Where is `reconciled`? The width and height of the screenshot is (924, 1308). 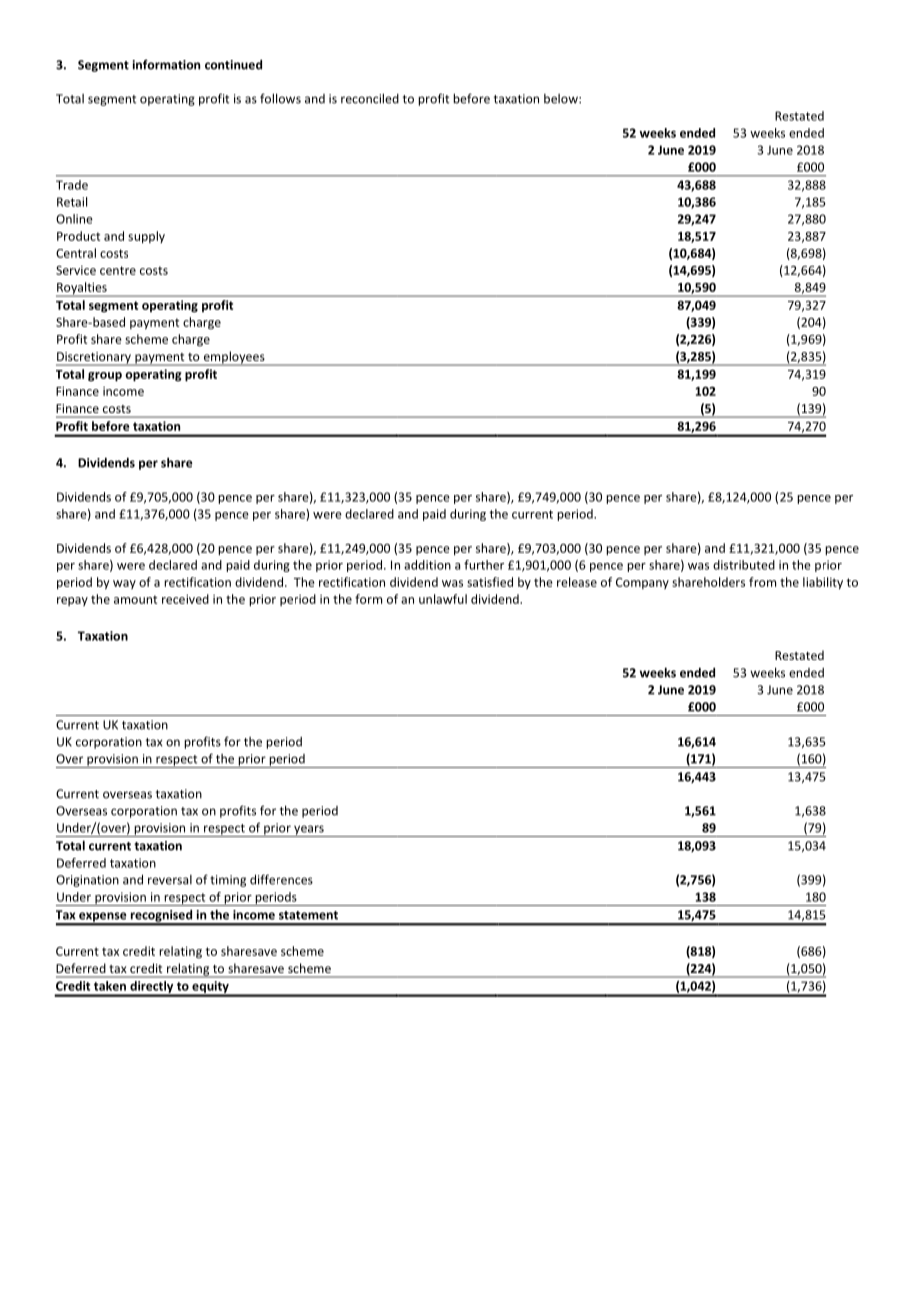 reconciled is located at coordinates (370, 98).
